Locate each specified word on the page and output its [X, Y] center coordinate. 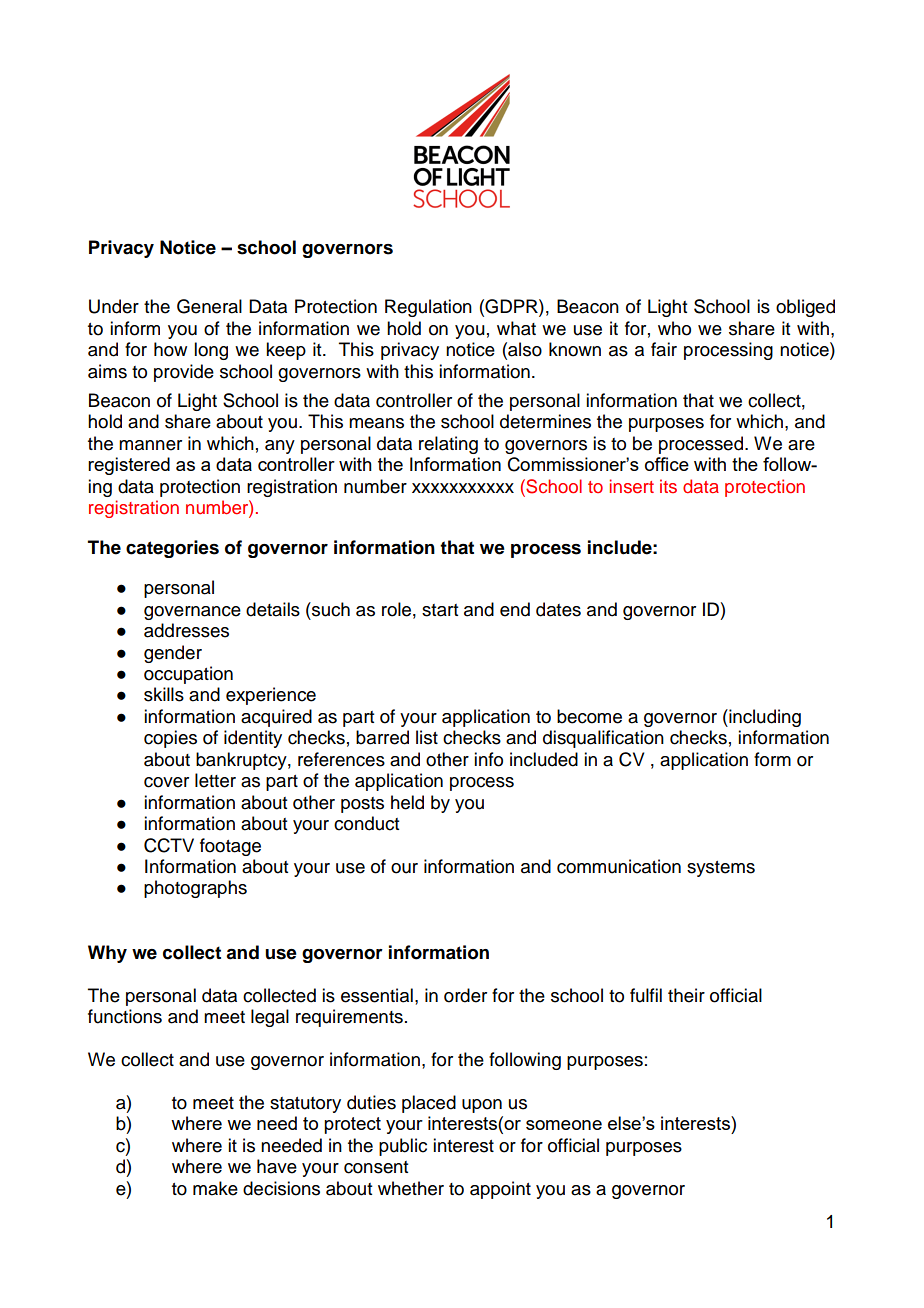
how [170, 349]
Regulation [428, 308]
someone [564, 1125]
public [403, 1147]
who [674, 328]
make [215, 1188]
